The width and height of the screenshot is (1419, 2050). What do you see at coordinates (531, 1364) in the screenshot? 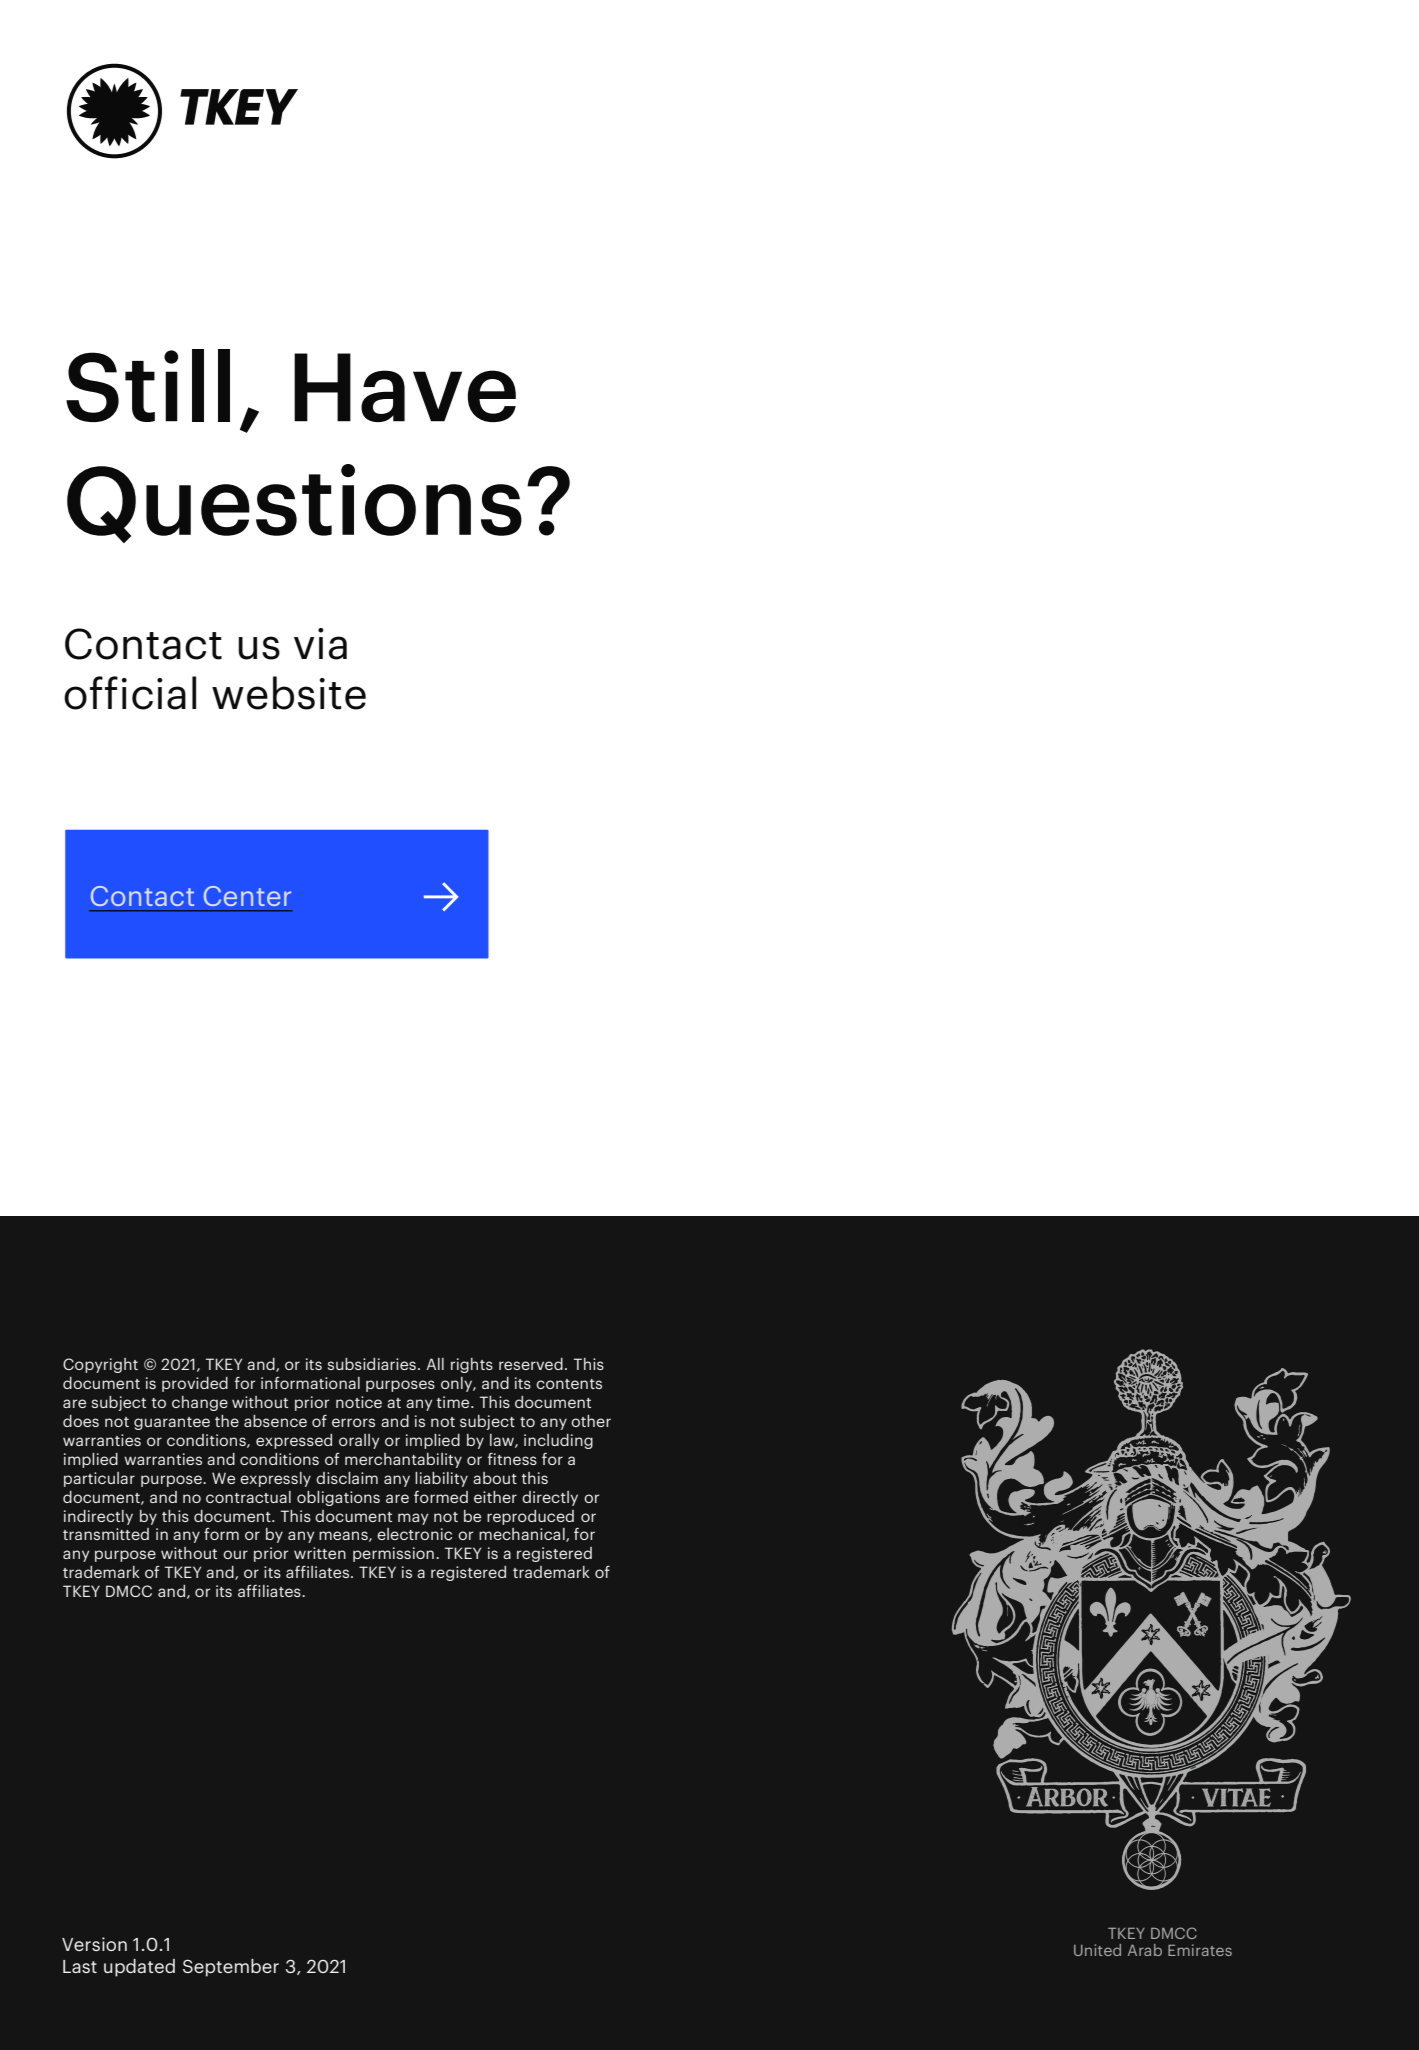
I see `reserved` at bounding box center [531, 1364].
